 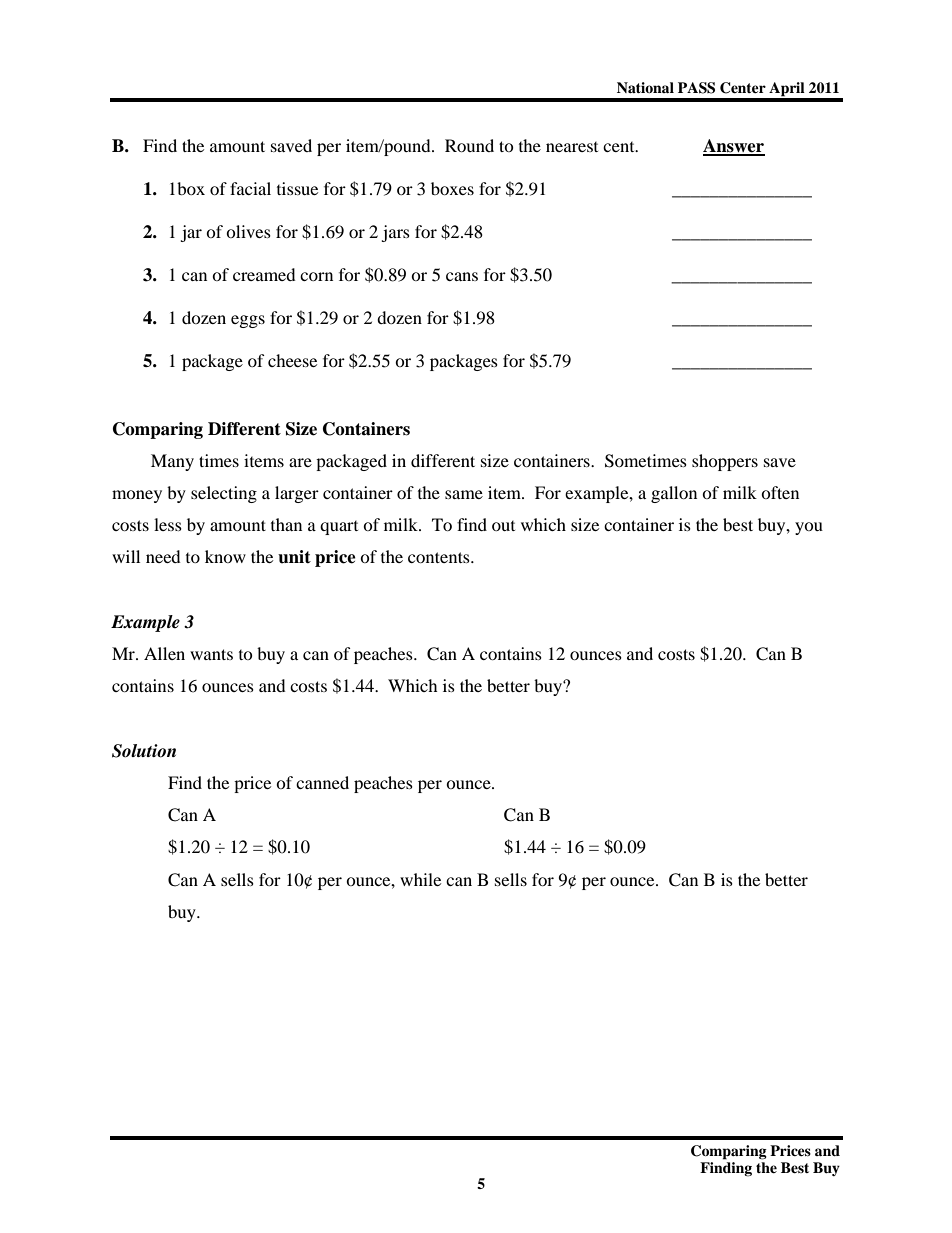 I want to click on facial, so click(x=250, y=188).
